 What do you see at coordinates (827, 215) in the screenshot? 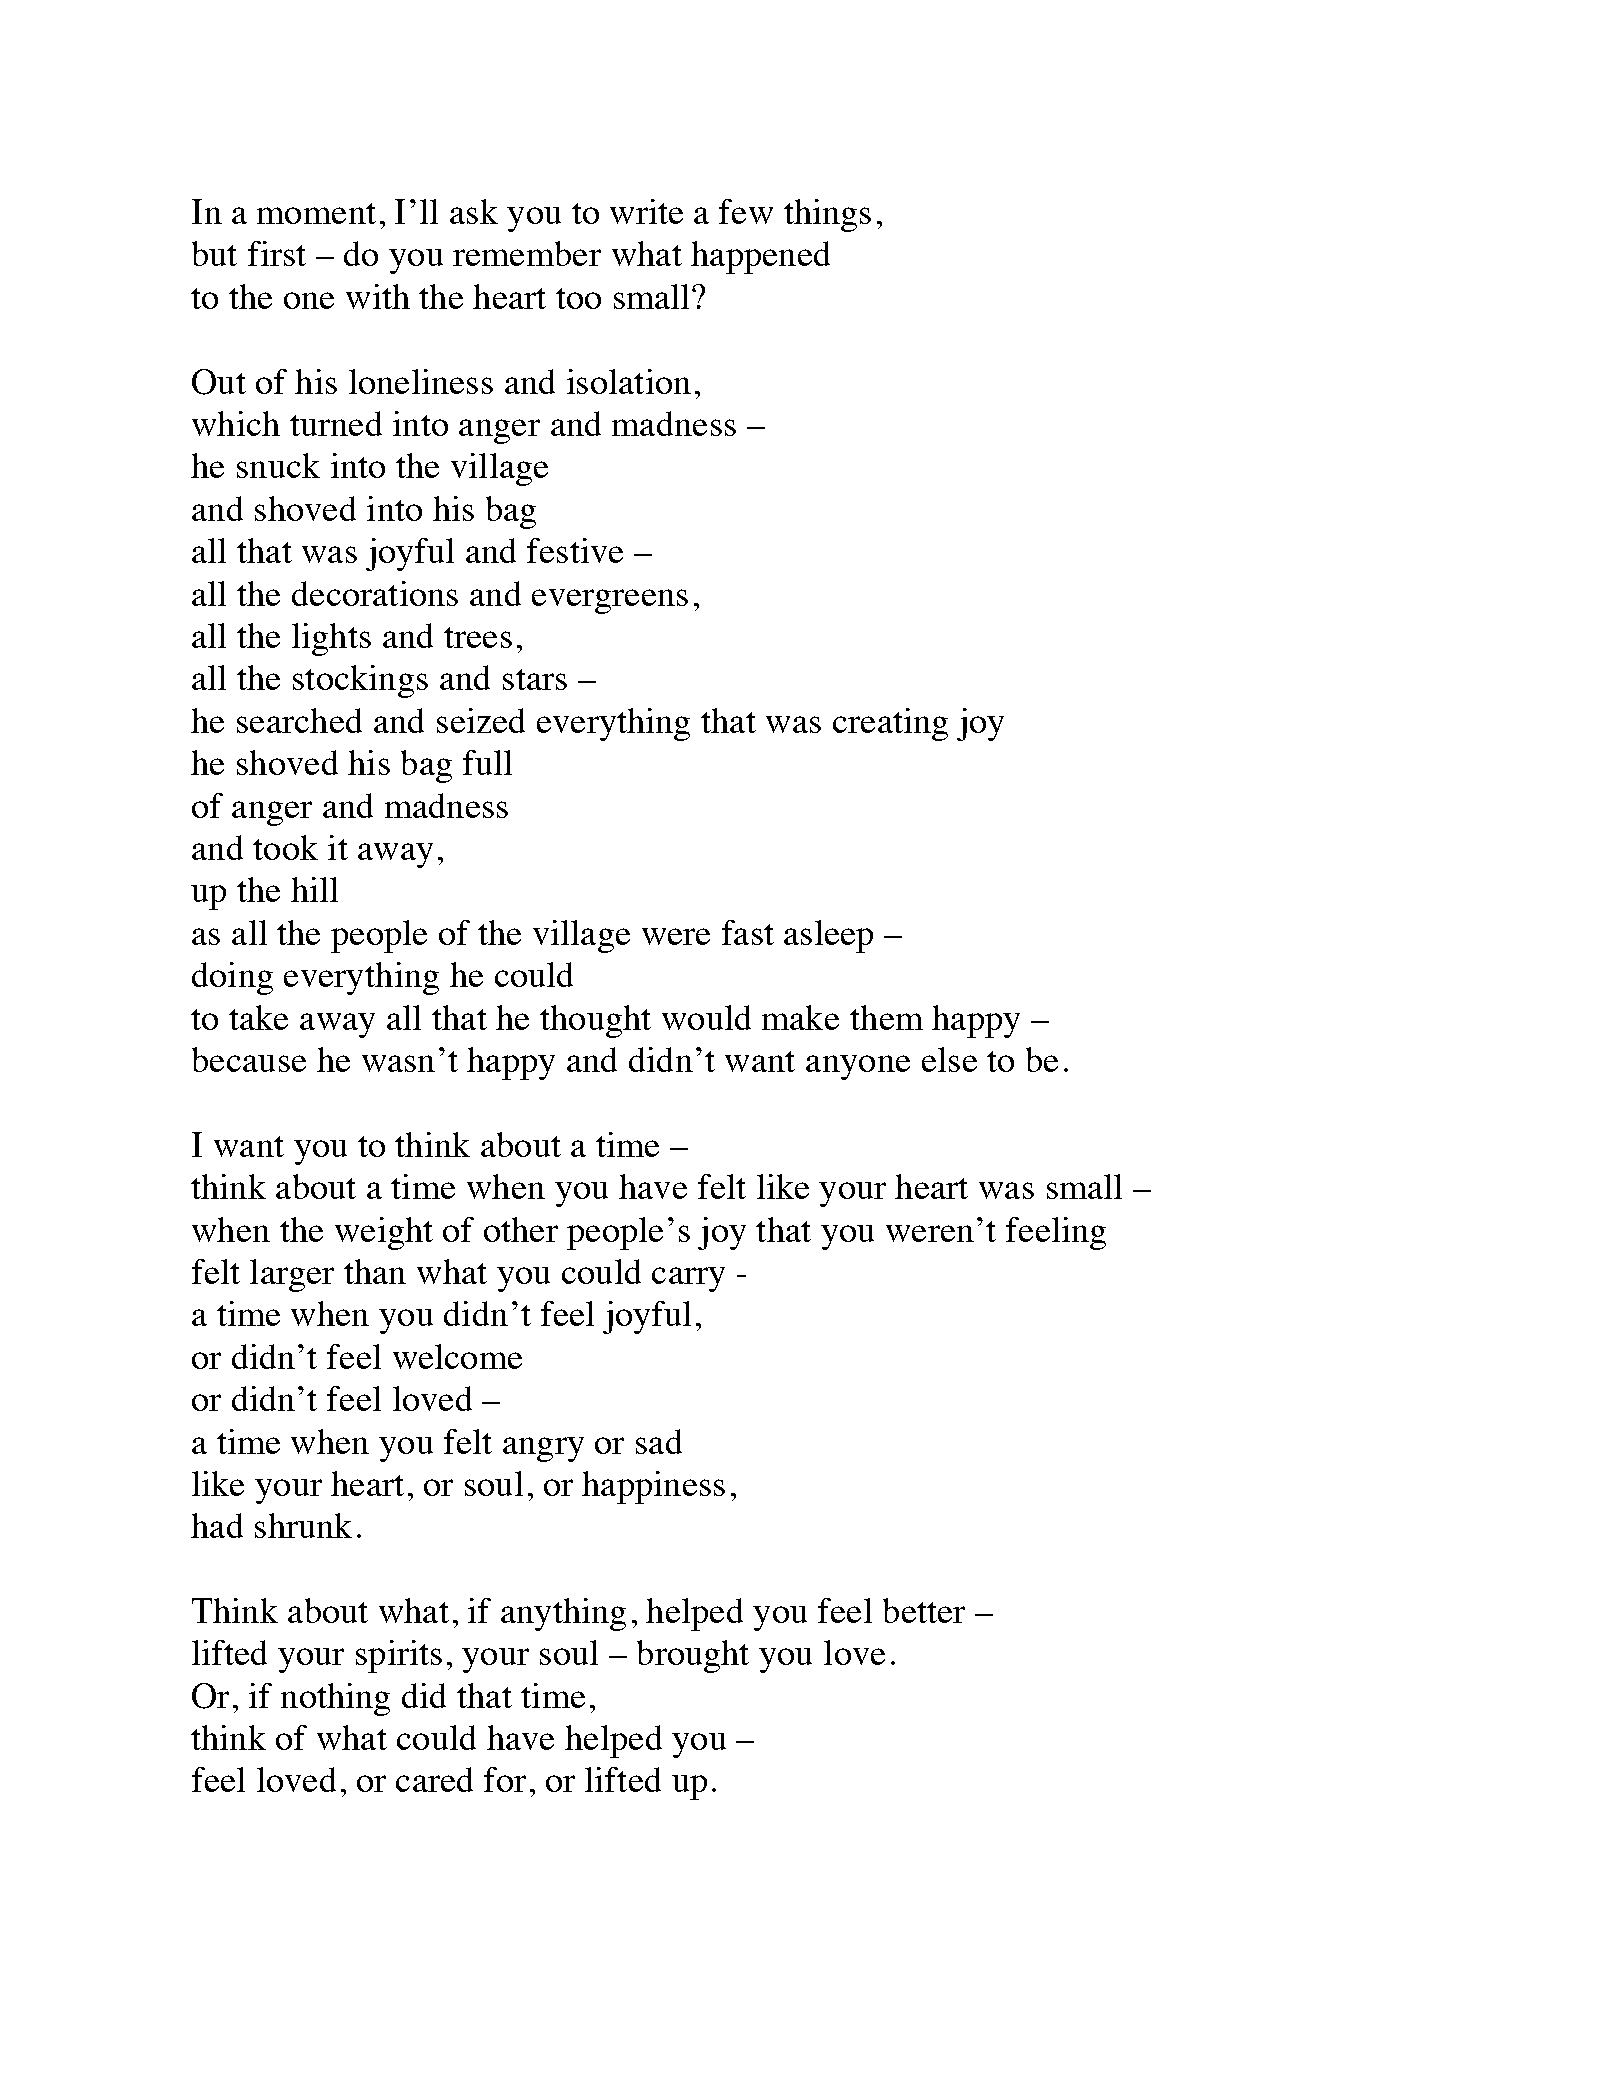
I see `things` at bounding box center [827, 215].
